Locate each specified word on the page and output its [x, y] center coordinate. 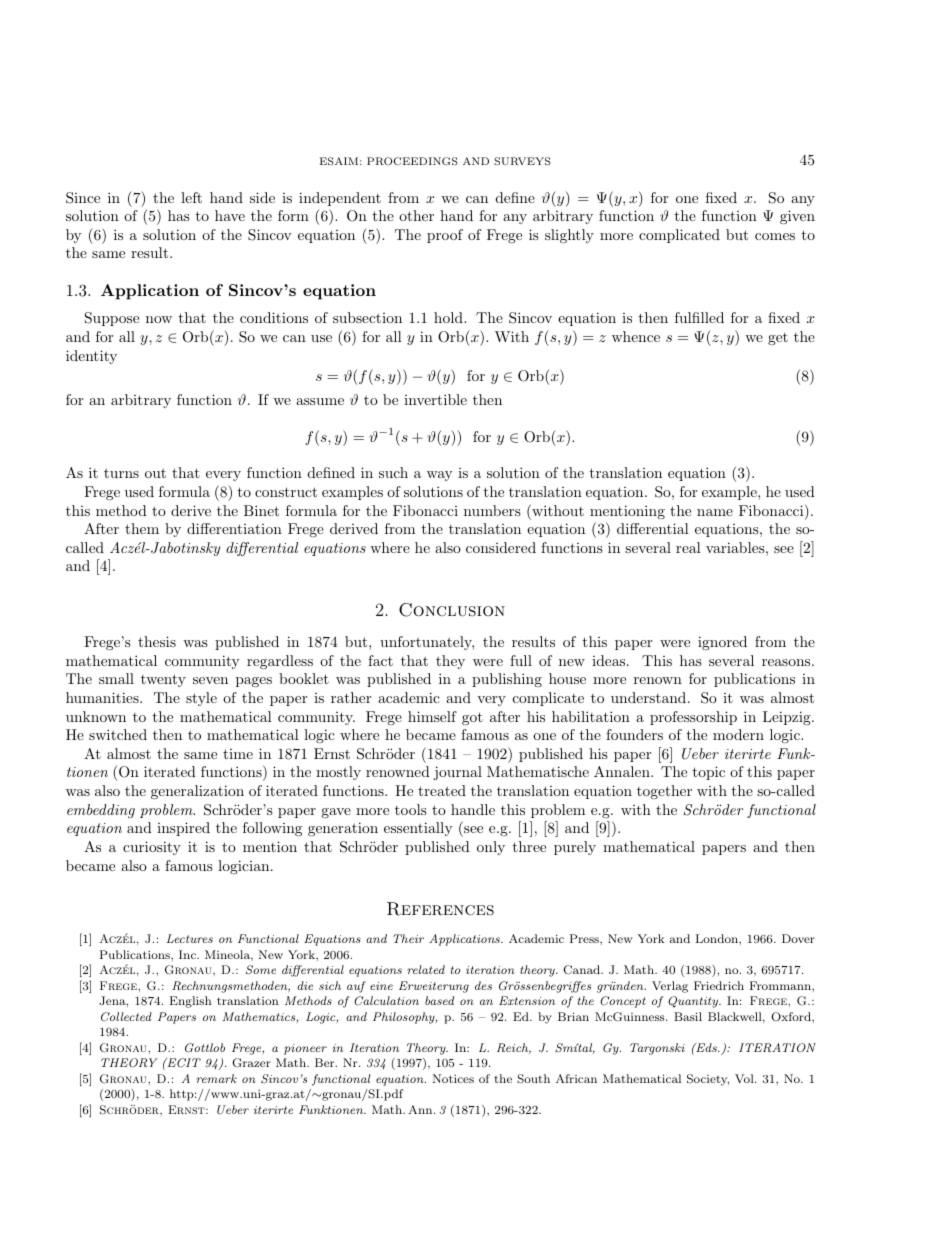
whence [636, 336]
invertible [435, 399]
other [416, 215]
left [191, 197]
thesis [157, 641]
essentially [418, 829]
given [797, 217]
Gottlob [205, 1048]
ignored [722, 643]
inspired [183, 829]
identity [91, 357]
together [664, 792]
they [450, 662]
